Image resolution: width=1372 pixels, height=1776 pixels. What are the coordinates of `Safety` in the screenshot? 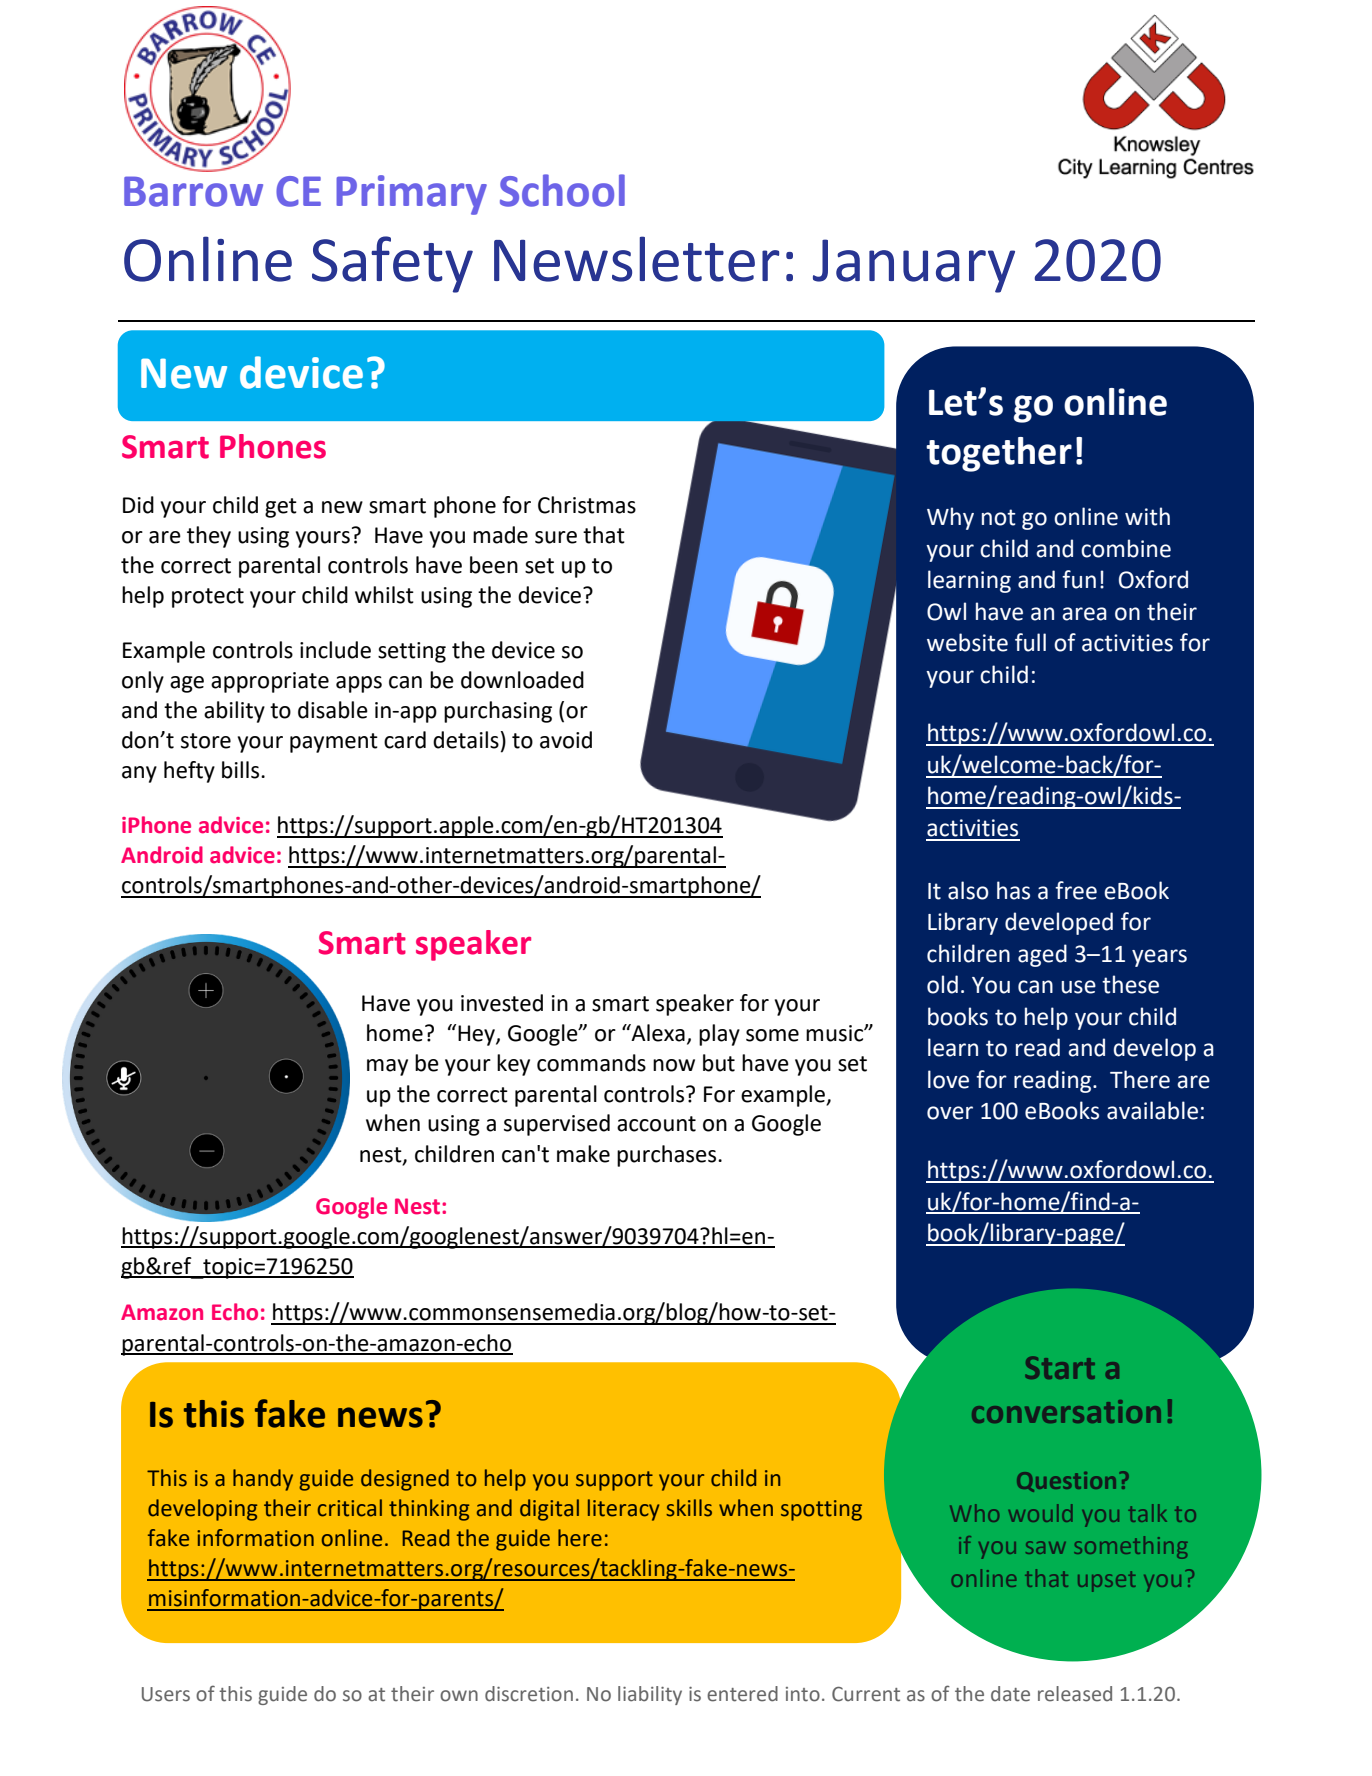 It's located at (392, 264).
